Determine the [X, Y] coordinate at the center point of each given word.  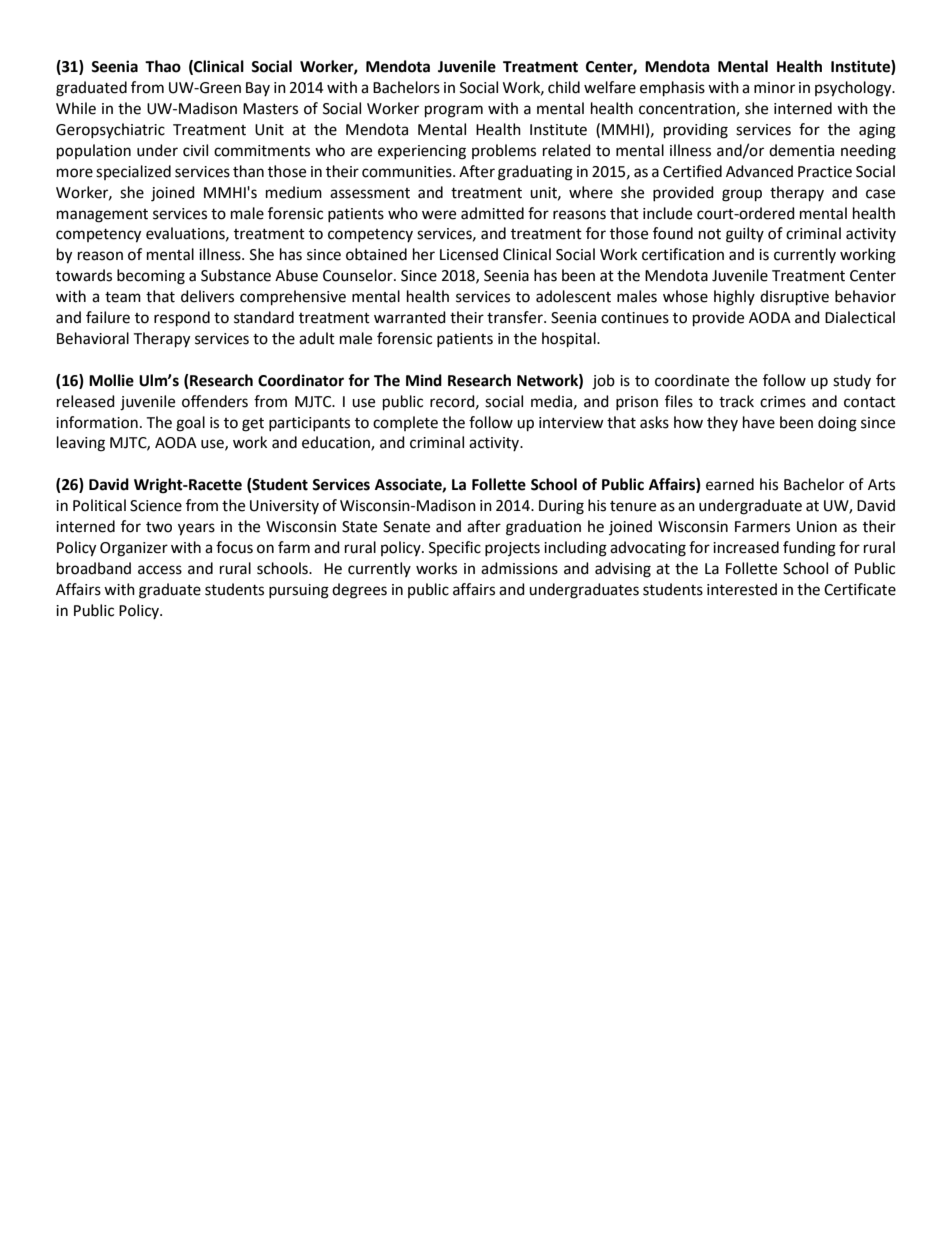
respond [182, 319]
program [454, 111]
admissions [519, 568]
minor [774, 88]
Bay [258, 89]
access [160, 570]
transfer [516, 317]
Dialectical [860, 317]
